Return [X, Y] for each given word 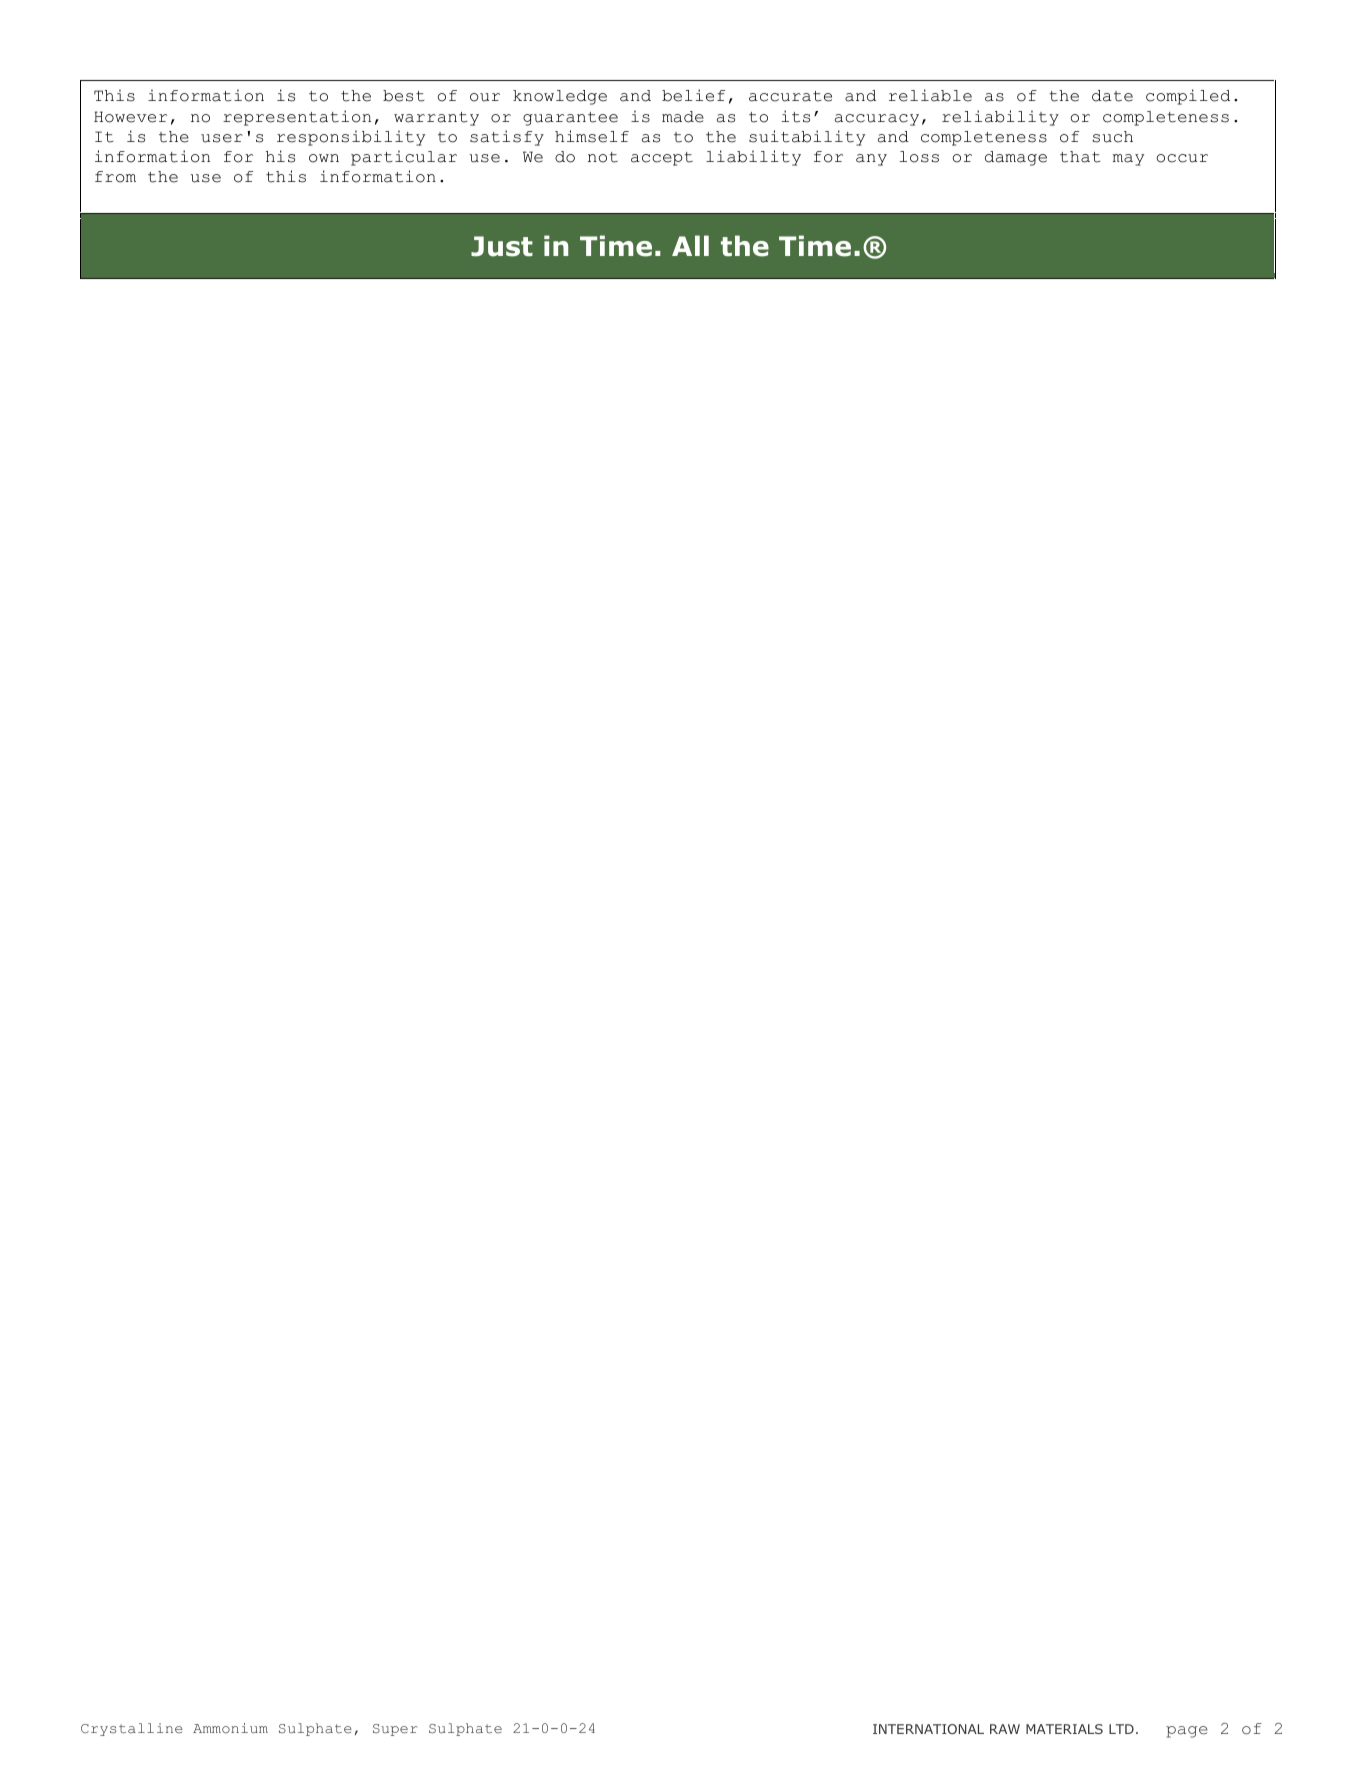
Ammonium [230, 1728]
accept [662, 159]
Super [395, 1730]
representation [297, 118]
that [1080, 157]
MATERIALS [1064, 1729]
